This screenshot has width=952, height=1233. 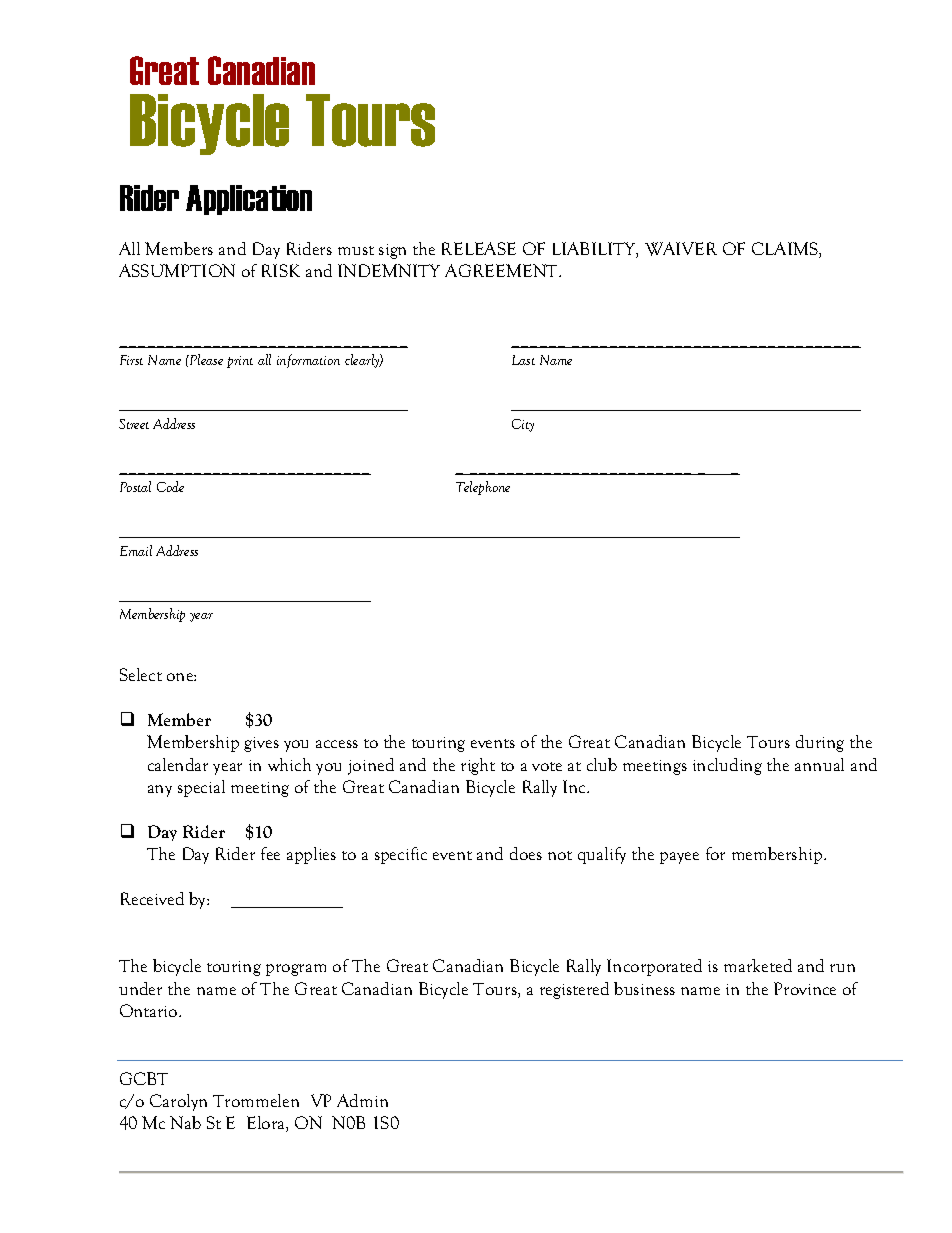 What do you see at coordinates (178, 1102) in the screenshot?
I see `Carolyn` at bounding box center [178, 1102].
